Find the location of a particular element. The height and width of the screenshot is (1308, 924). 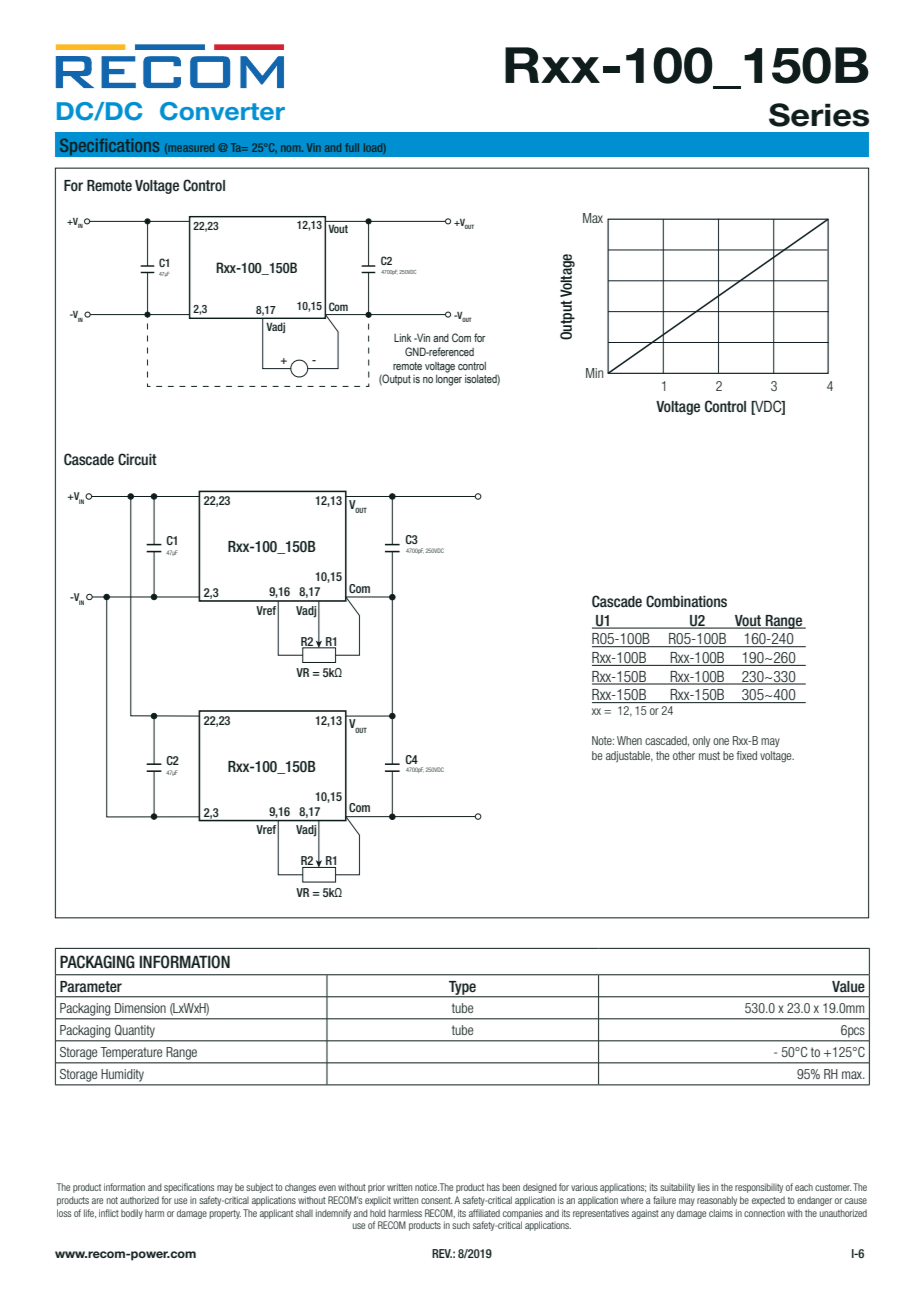

longer is located at coordinates (449, 380).
